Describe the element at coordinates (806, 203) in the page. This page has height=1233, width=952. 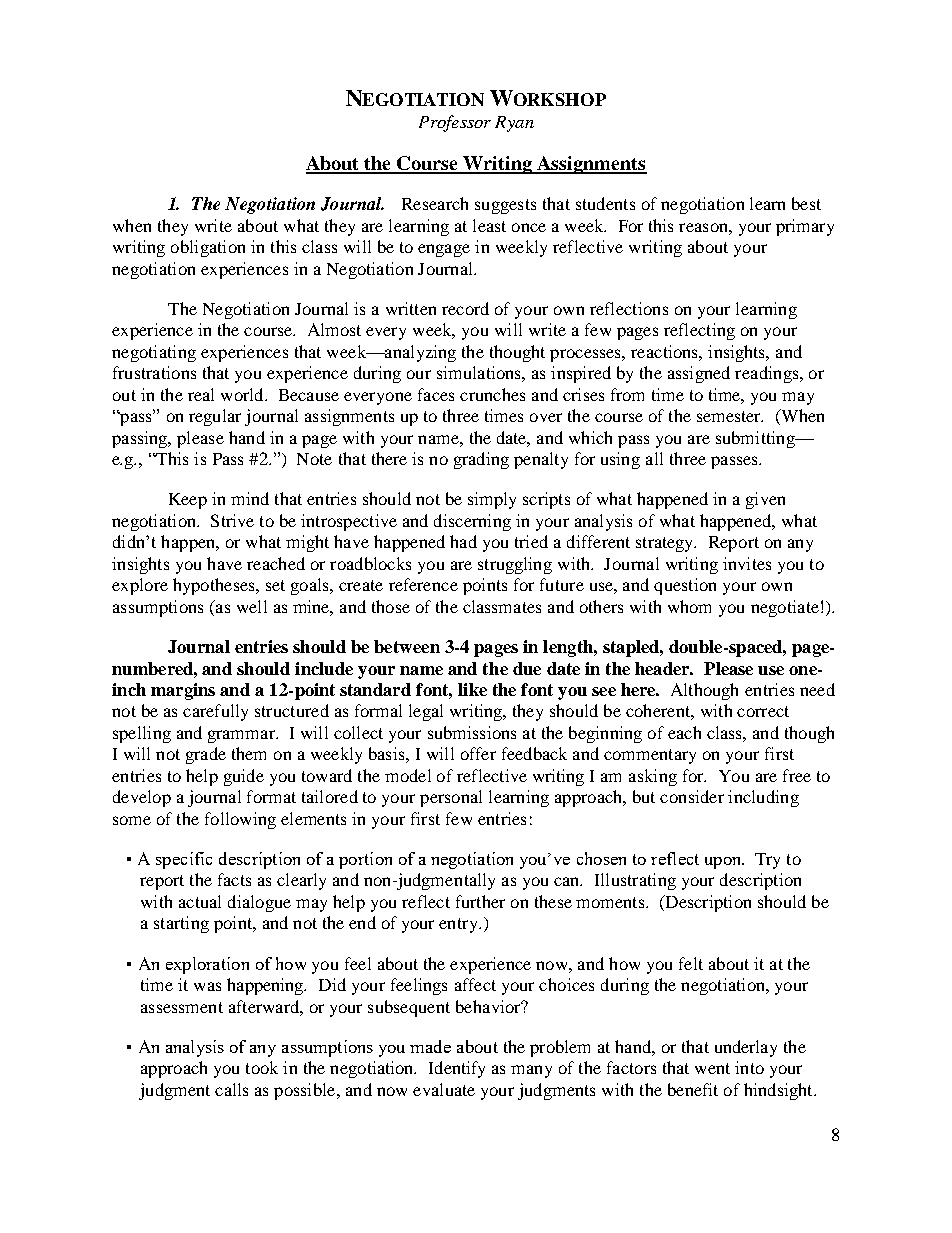
I see `best` at that location.
